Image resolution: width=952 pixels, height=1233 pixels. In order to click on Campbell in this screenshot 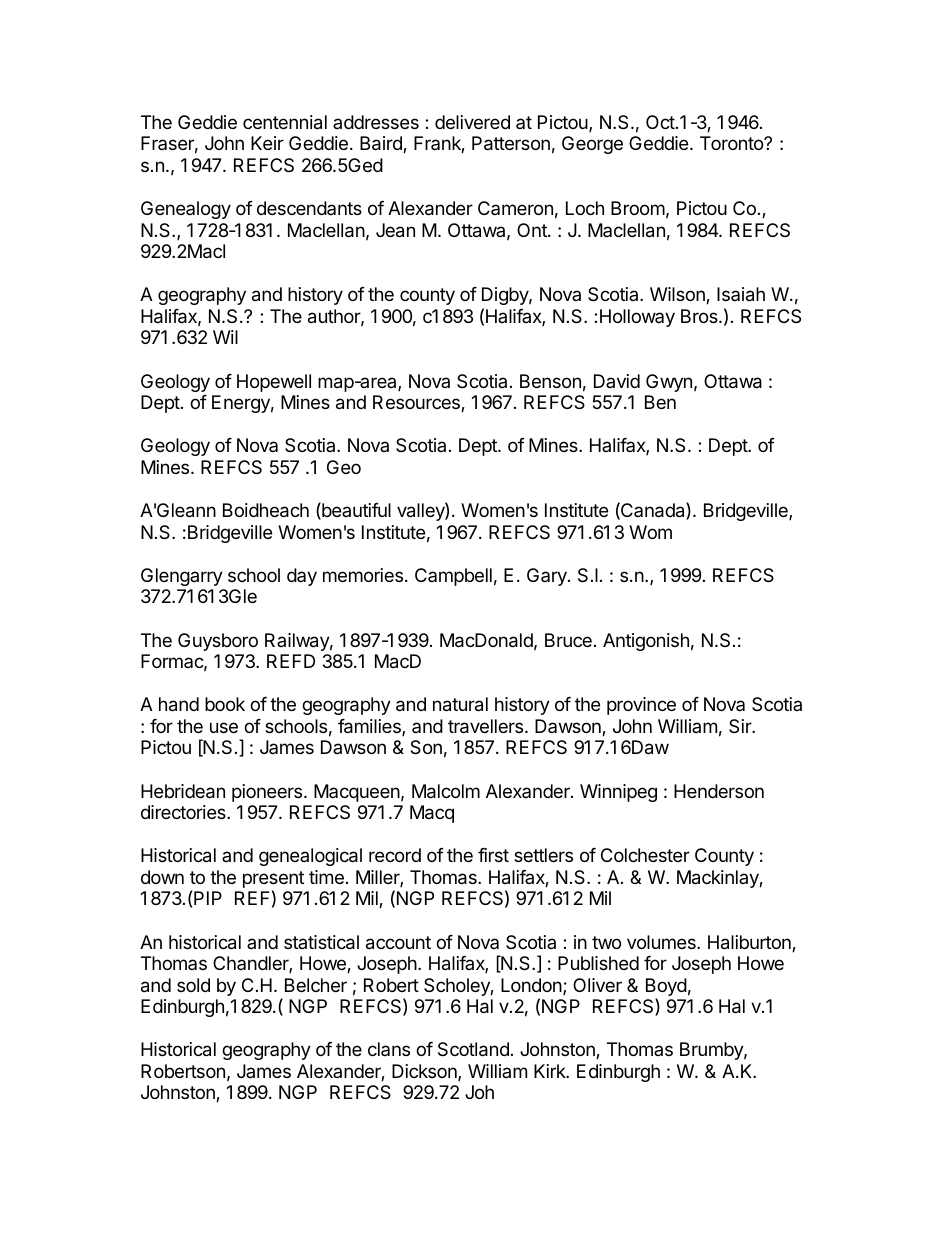, I will do `click(453, 577)`.
